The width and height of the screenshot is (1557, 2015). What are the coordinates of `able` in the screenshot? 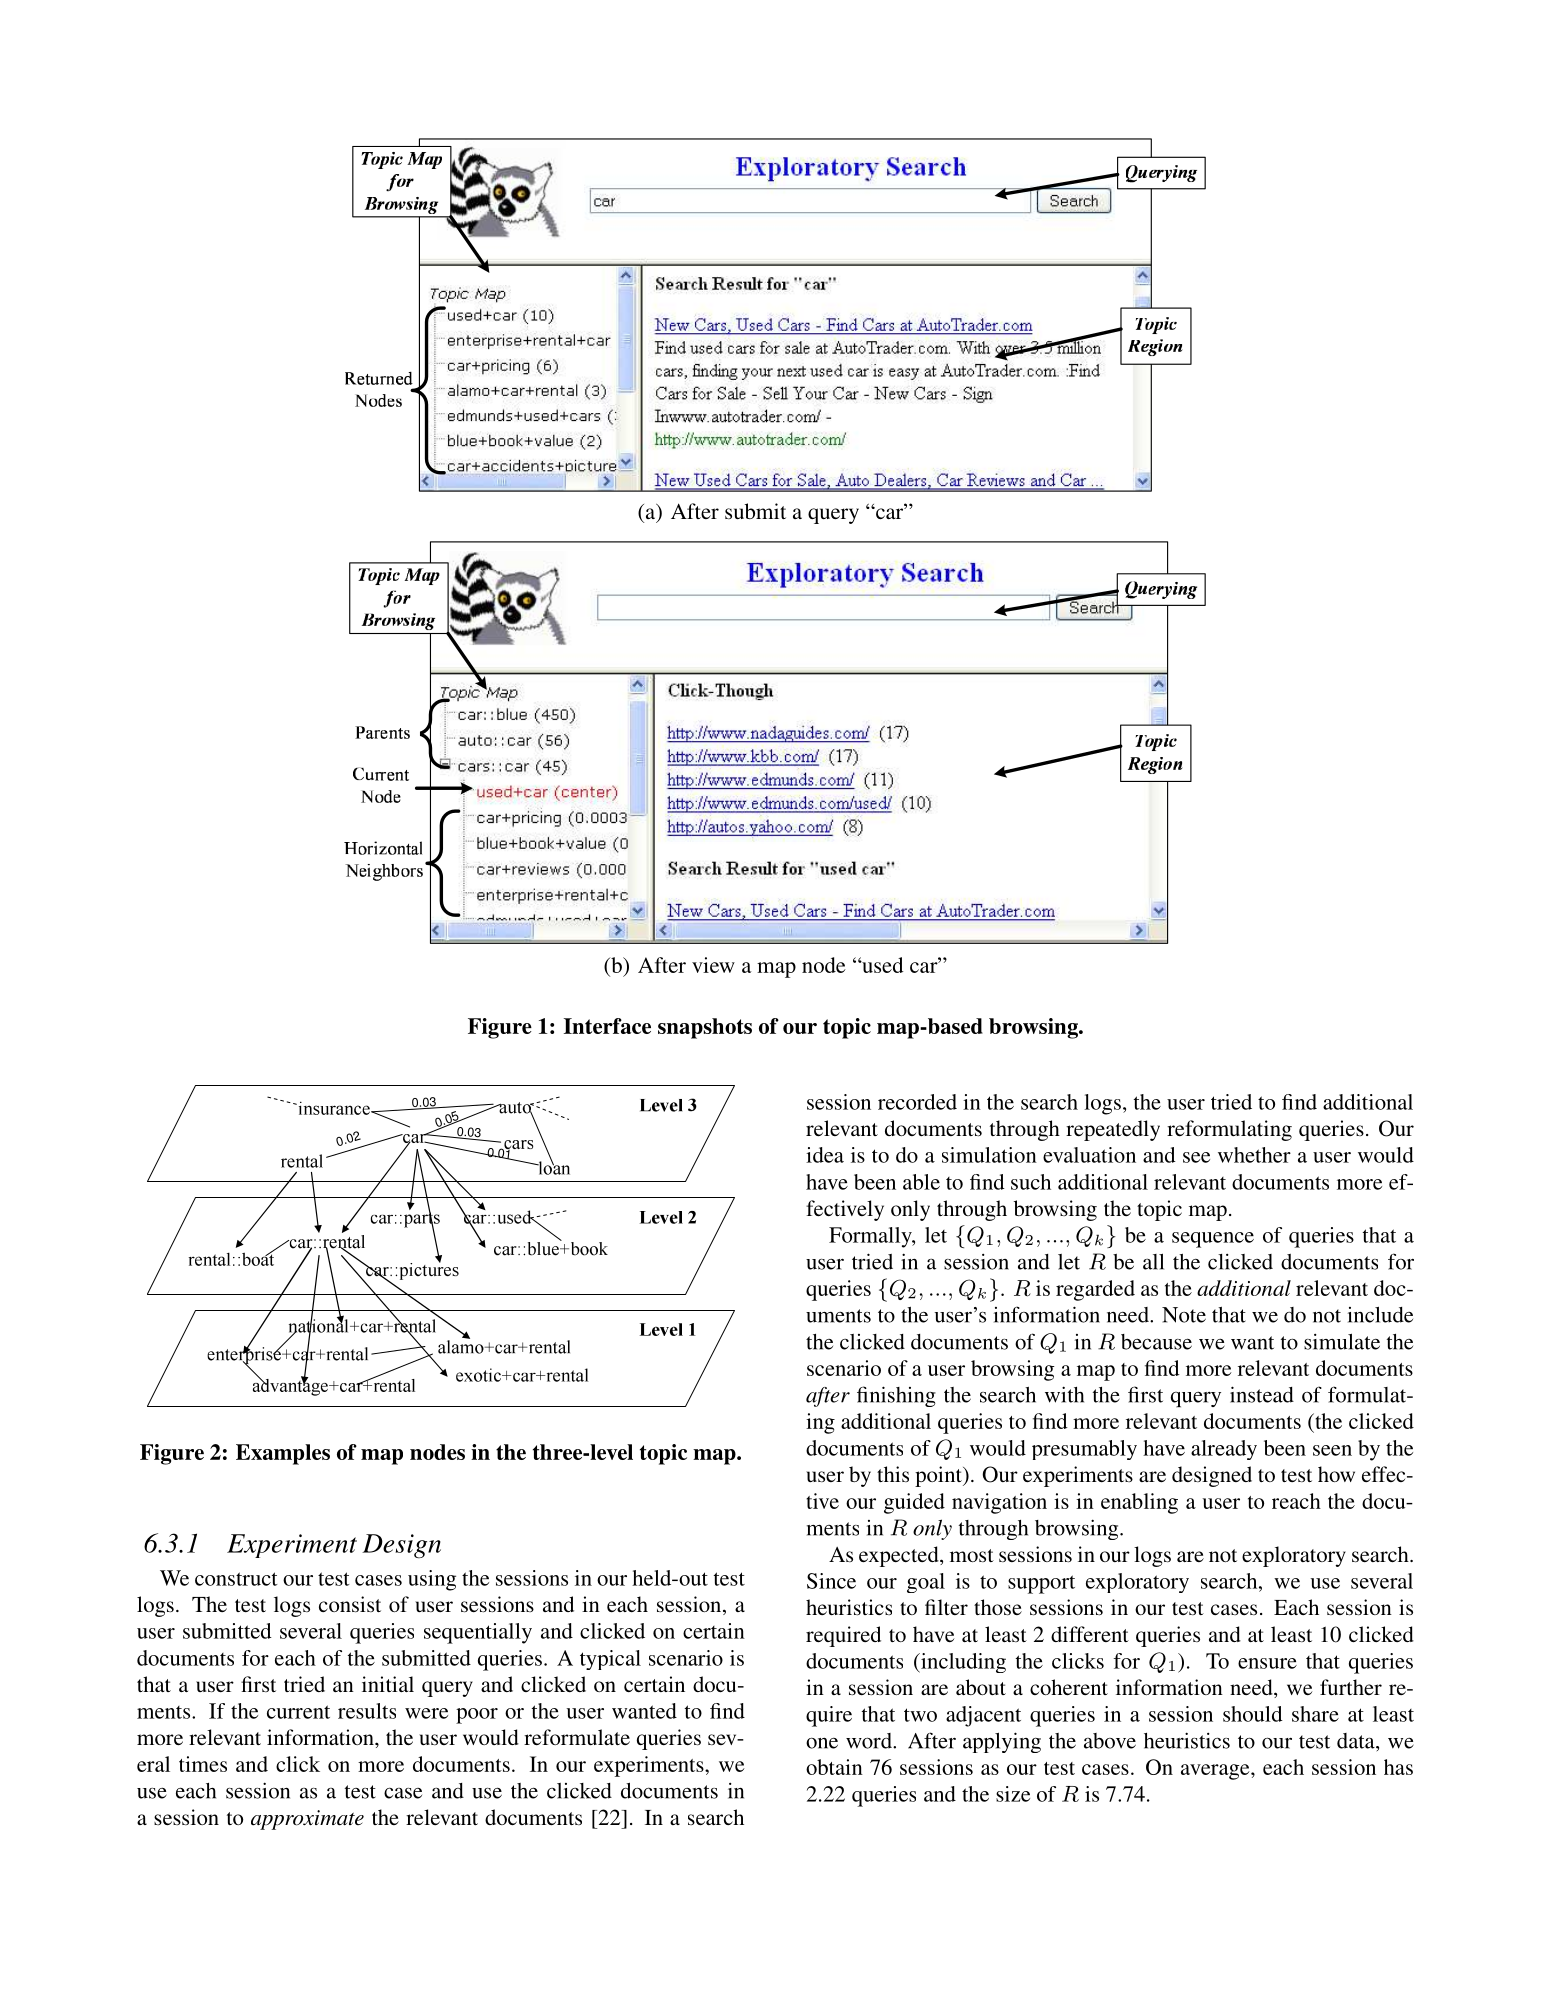 It's located at (921, 1182).
